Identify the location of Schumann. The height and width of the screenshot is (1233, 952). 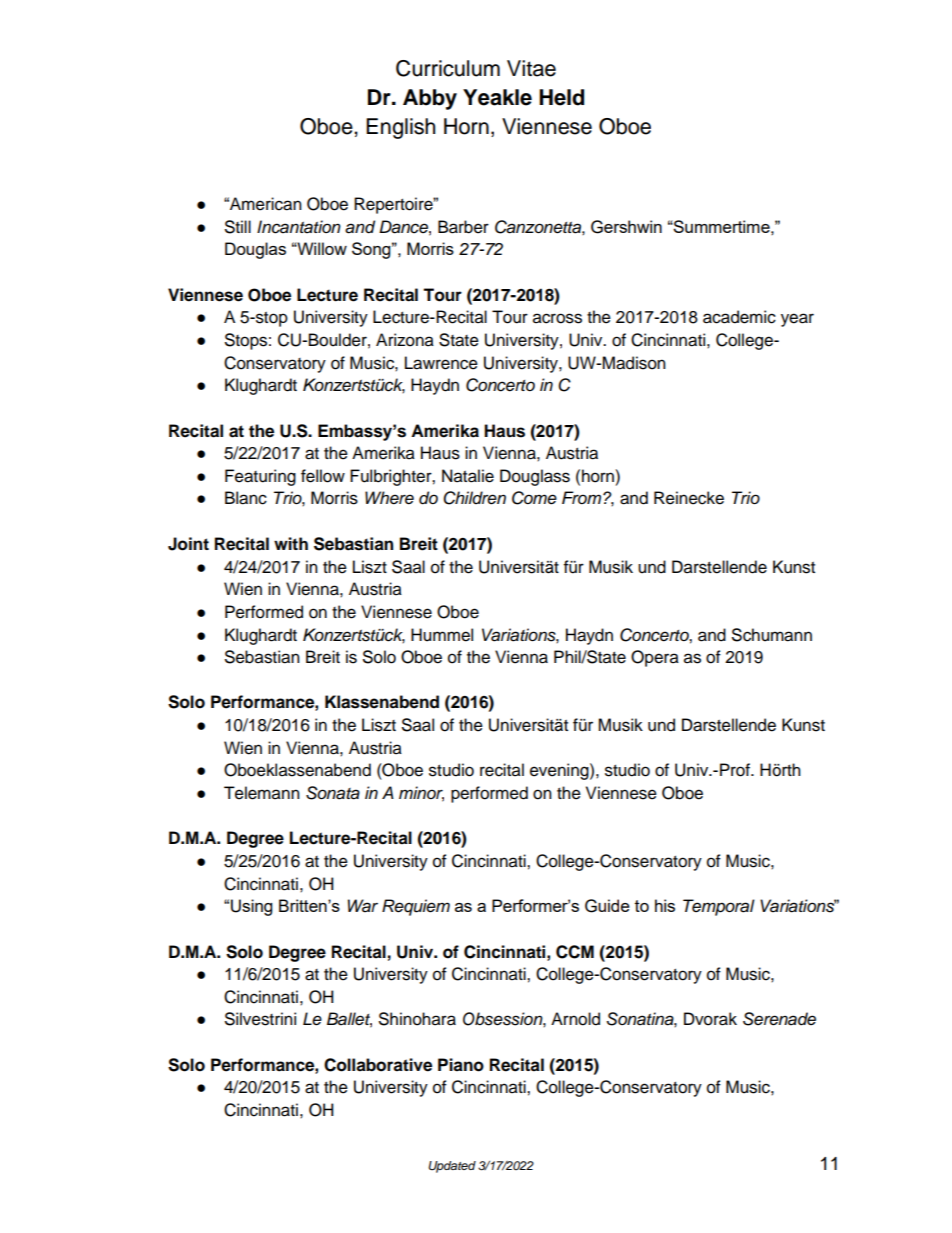
(772, 635).
